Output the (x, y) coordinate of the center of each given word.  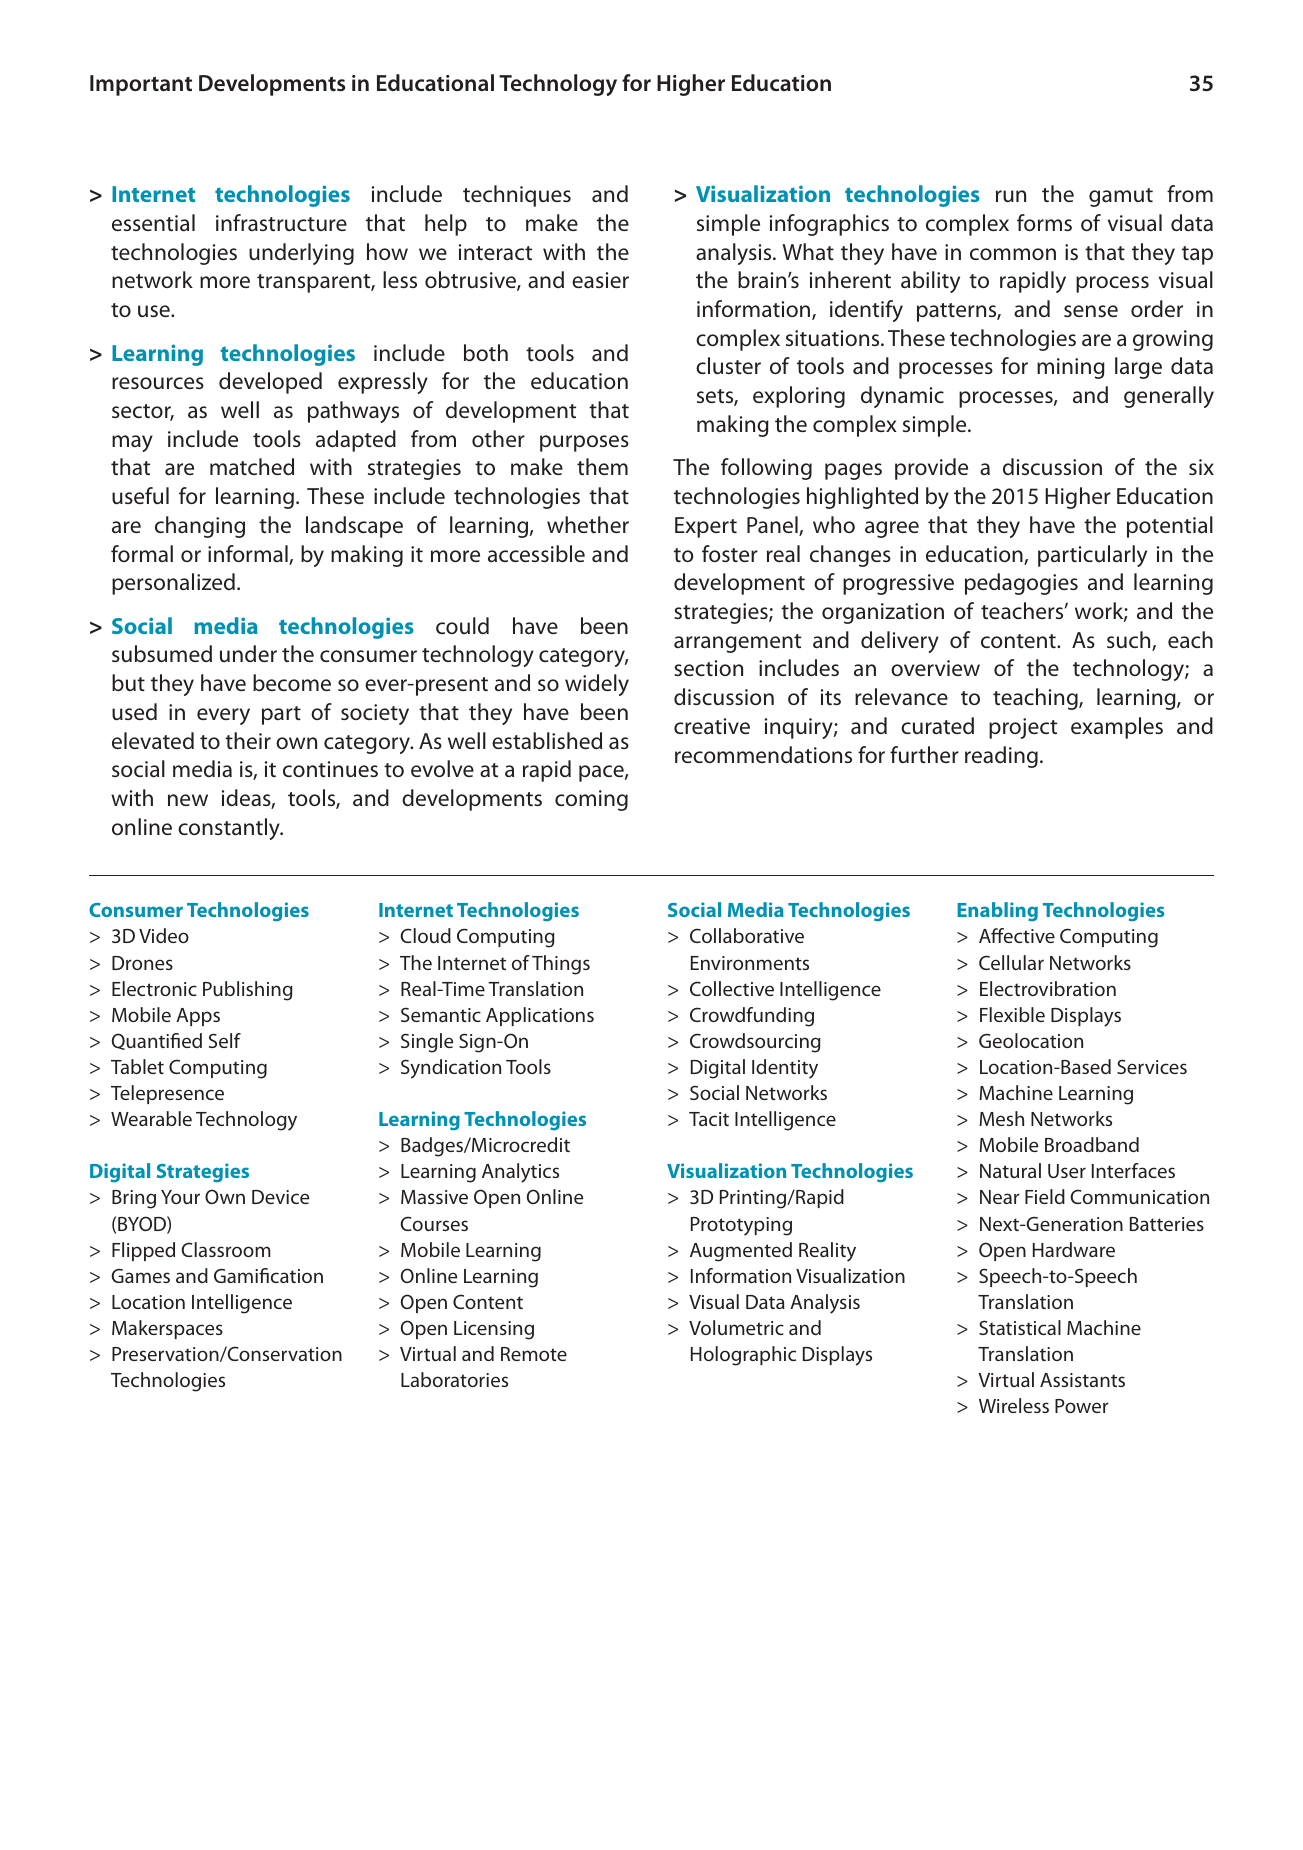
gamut (1121, 197)
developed (270, 383)
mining (1071, 368)
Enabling (997, 911)
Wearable (151, 1118)
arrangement (737, 643)
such (1130, 641)
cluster (728, 365)
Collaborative (747, 935)
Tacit (709, 1119)
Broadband (1092, 1144)
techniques (517, 196)
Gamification (268, 1275)
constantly (230, 829)
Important (141, 85)
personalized (173, 584)
